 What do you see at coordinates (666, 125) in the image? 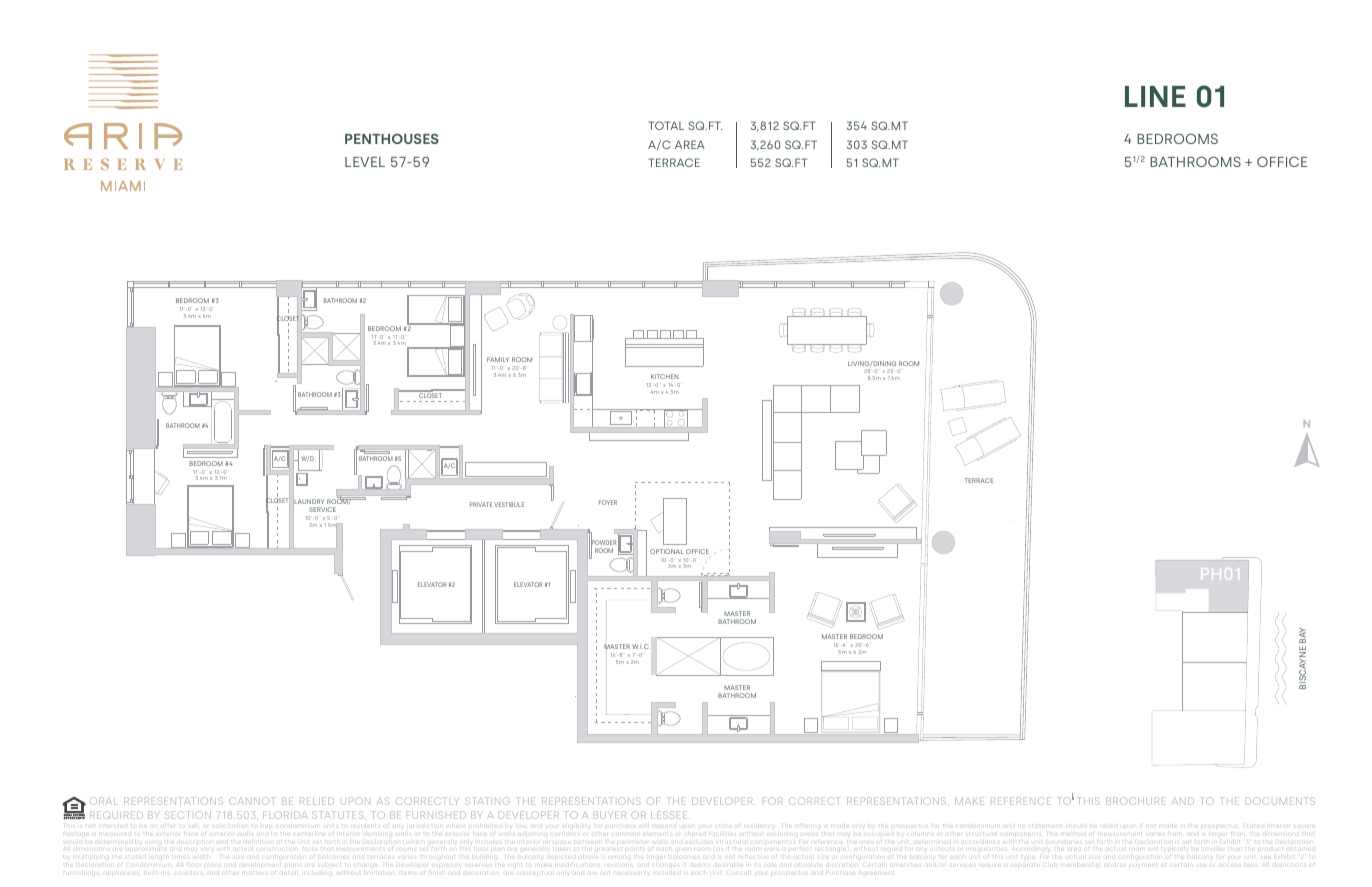
I see `TOTAL` at bounding box center [666, 125].
